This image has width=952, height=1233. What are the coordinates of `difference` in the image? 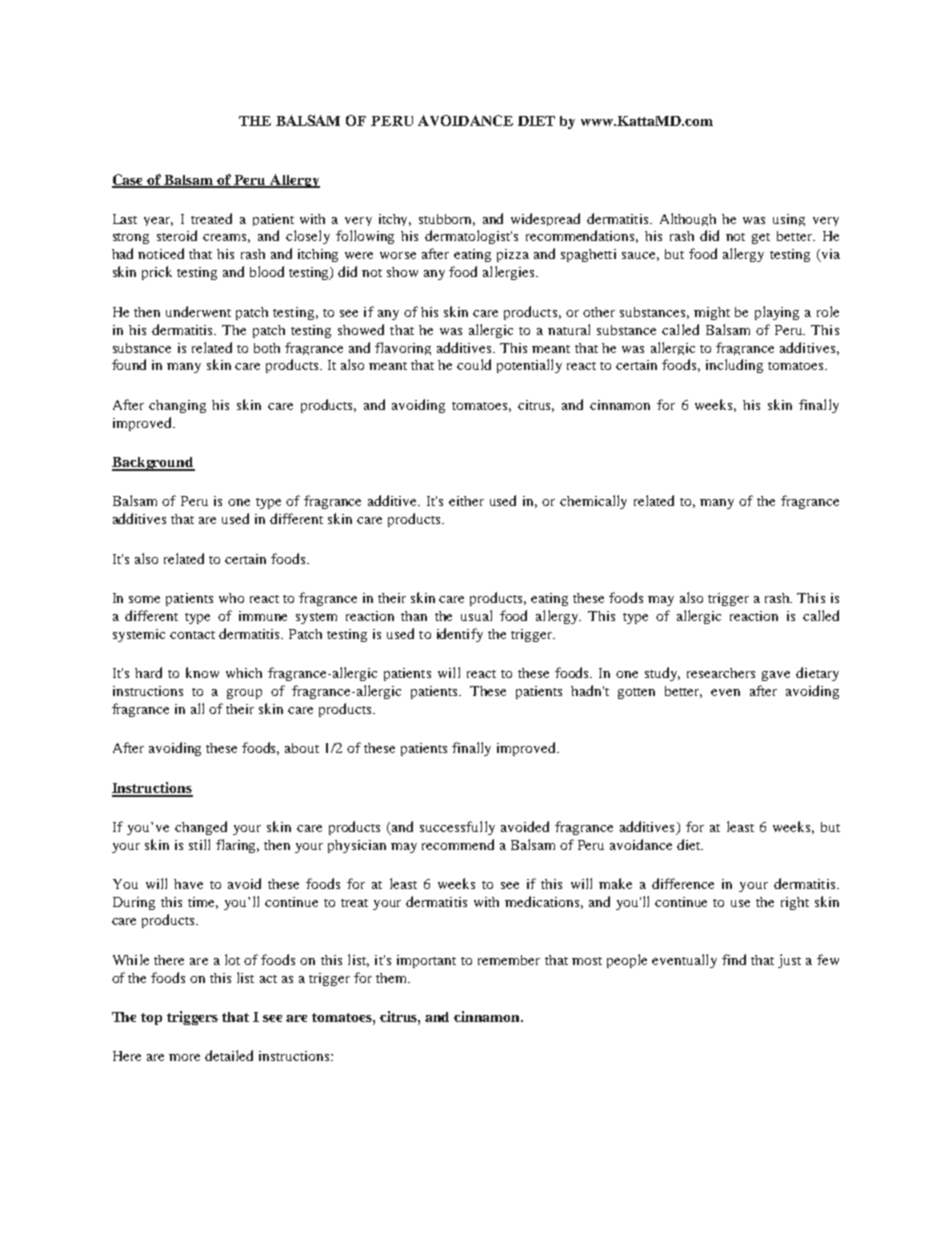 It's located at (683, 883).
